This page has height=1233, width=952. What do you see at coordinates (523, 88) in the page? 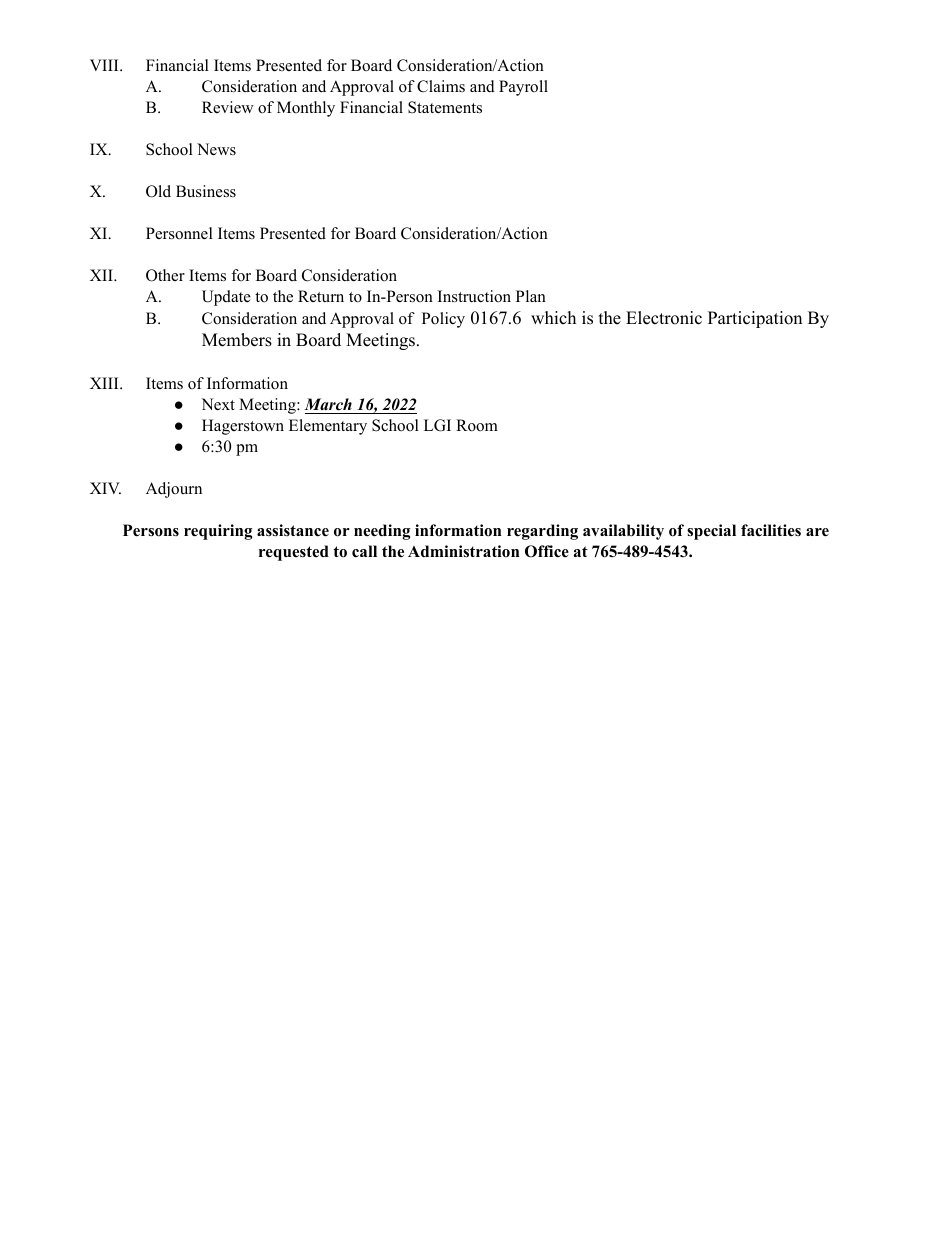
I see `Payroll` at bounding box center [523, 88].
